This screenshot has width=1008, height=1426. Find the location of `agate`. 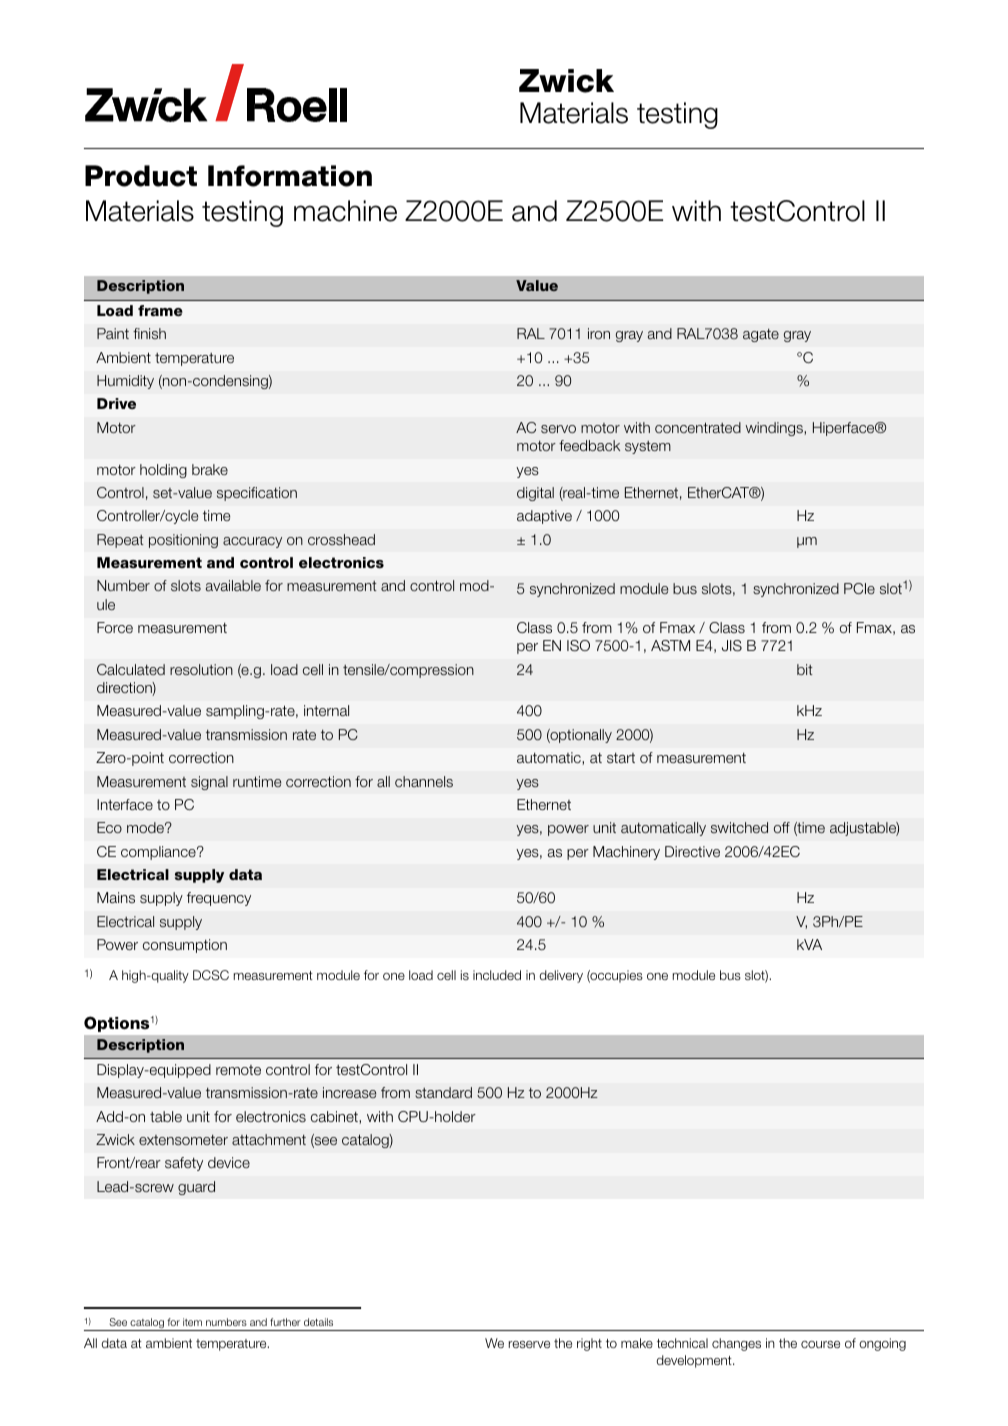

agate is located at coordinates (761, 335).
